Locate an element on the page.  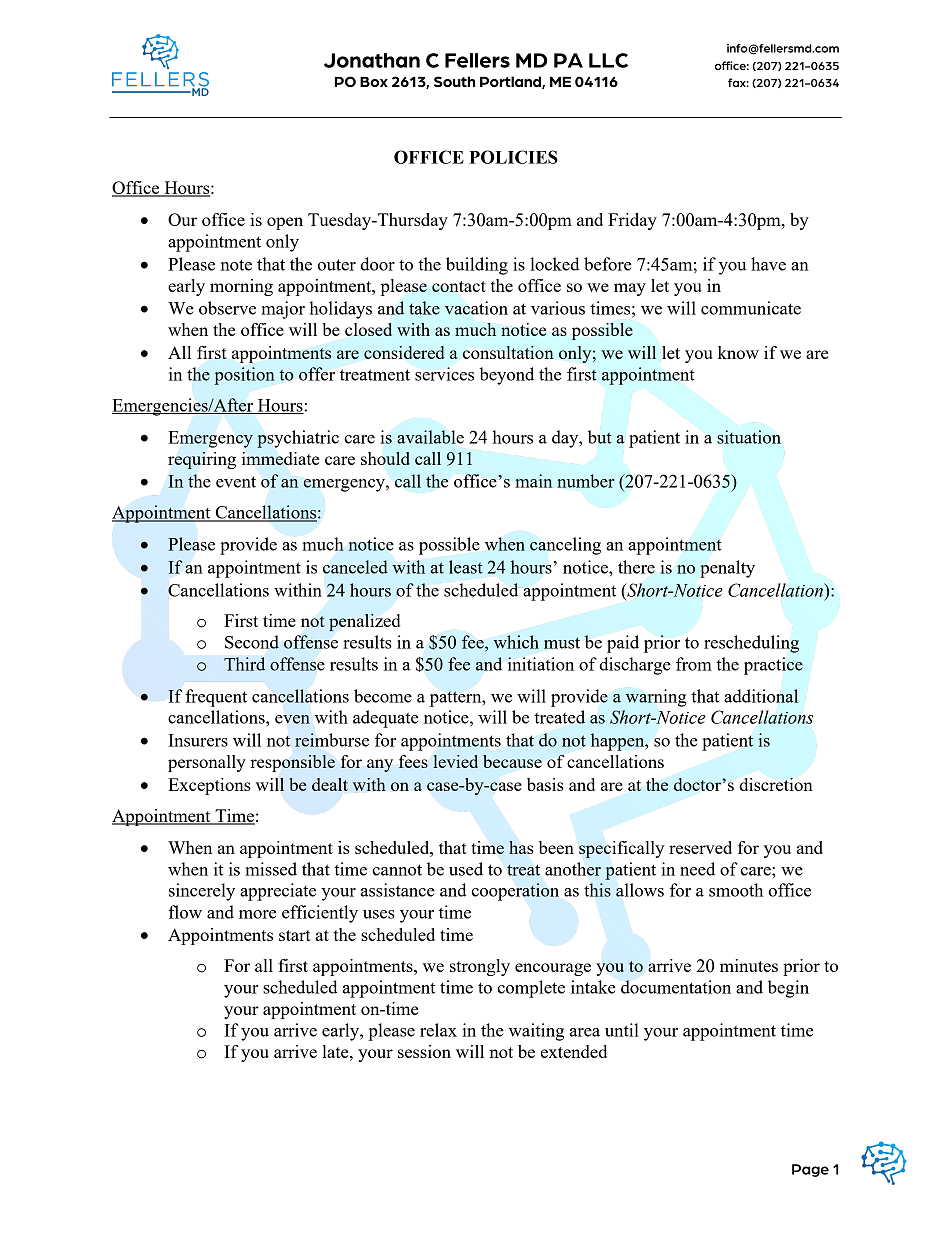
LLC is located at coordinates (608, 60).
